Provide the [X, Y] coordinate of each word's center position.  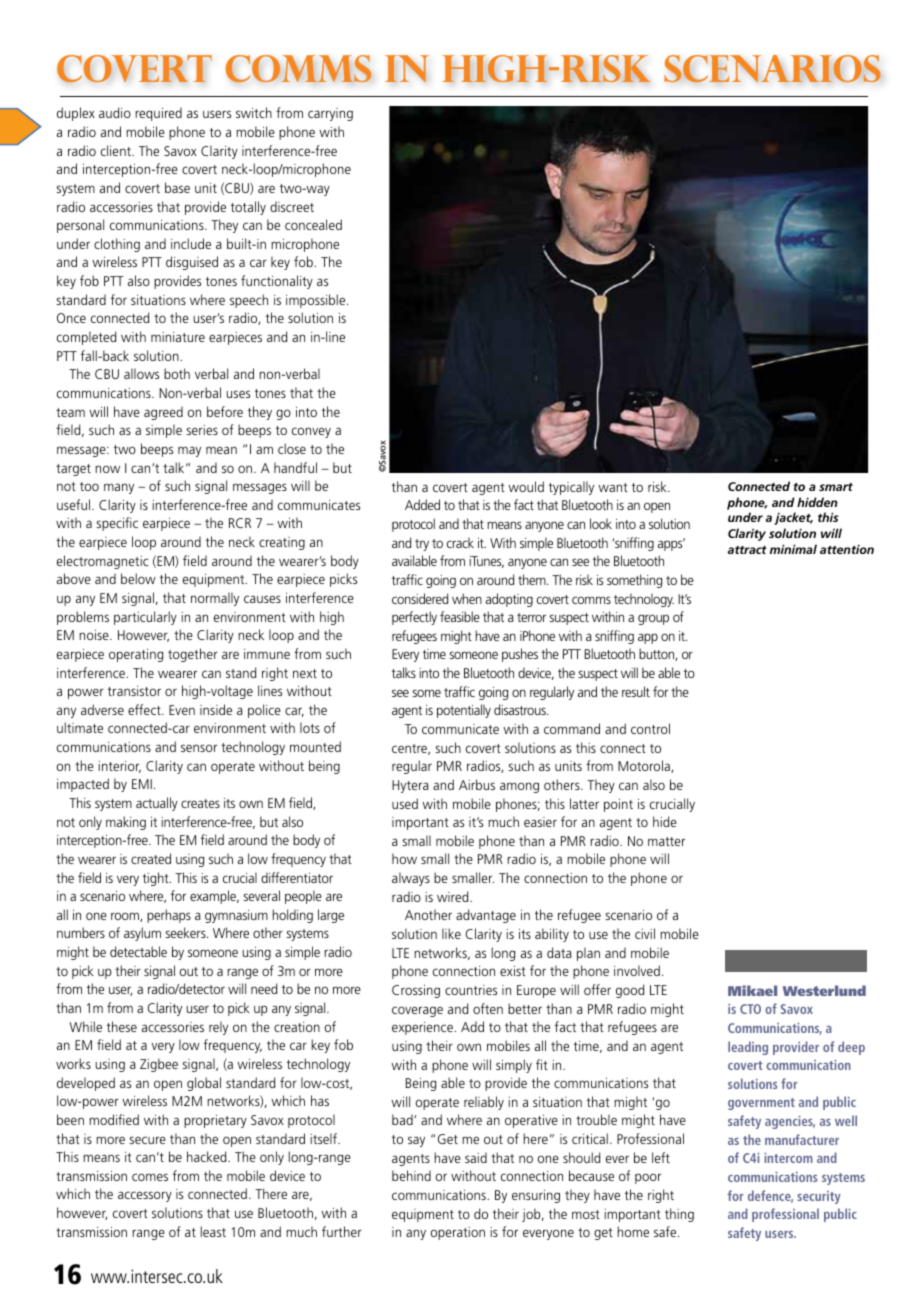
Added [422, 504]
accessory [145, 1196]
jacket [793, 518]
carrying [330, 114]
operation [458, 1233]
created [151, 858]
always [411, 879]
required [158, 114]
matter [666, 841]
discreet [292, 206]
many [119, 488]
